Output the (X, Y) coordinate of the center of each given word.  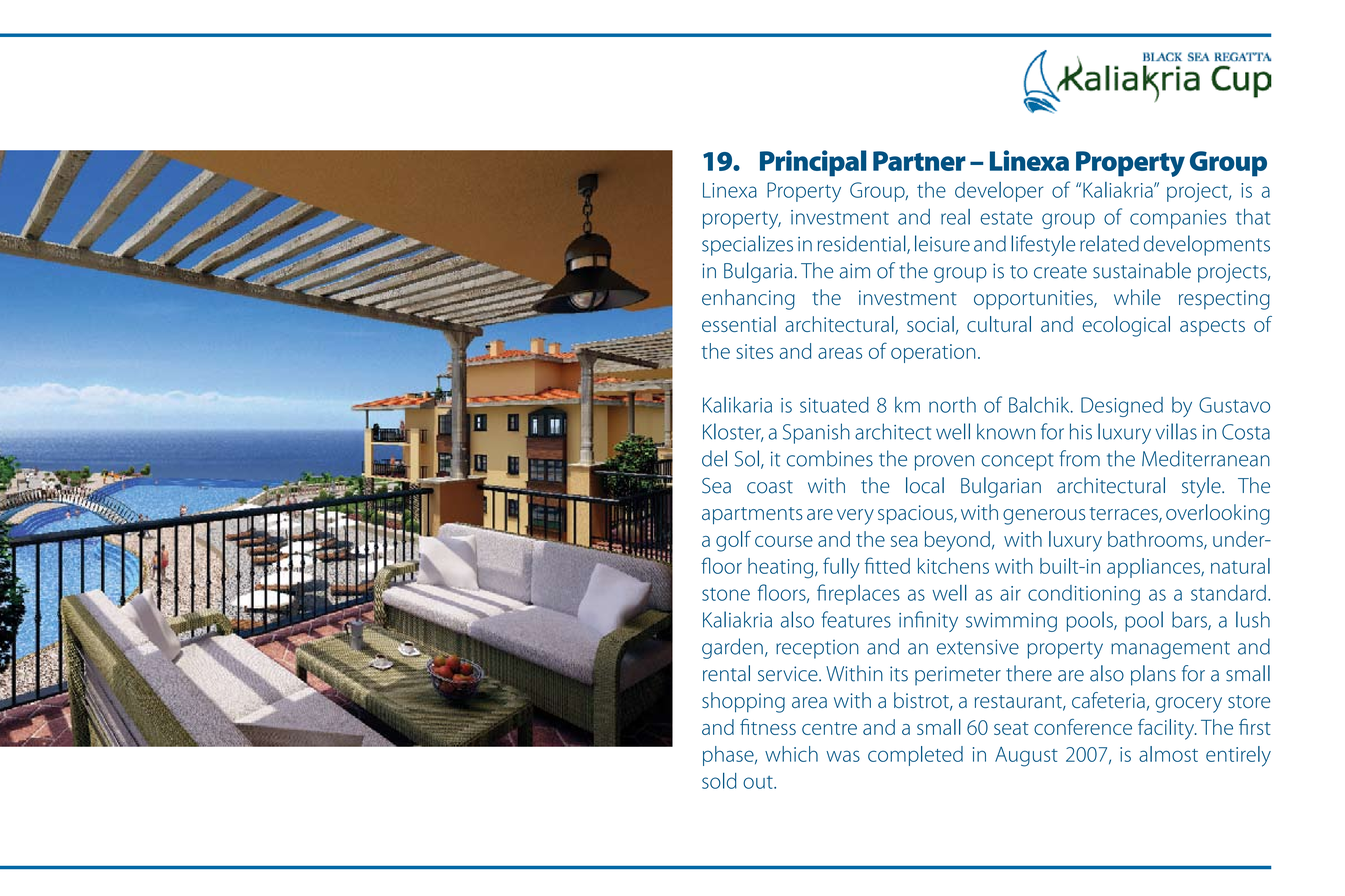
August (1026, 757)
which (791, 754)
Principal (813, 163)
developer (999, 192)
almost (1168, 754)
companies (1178, 219)
